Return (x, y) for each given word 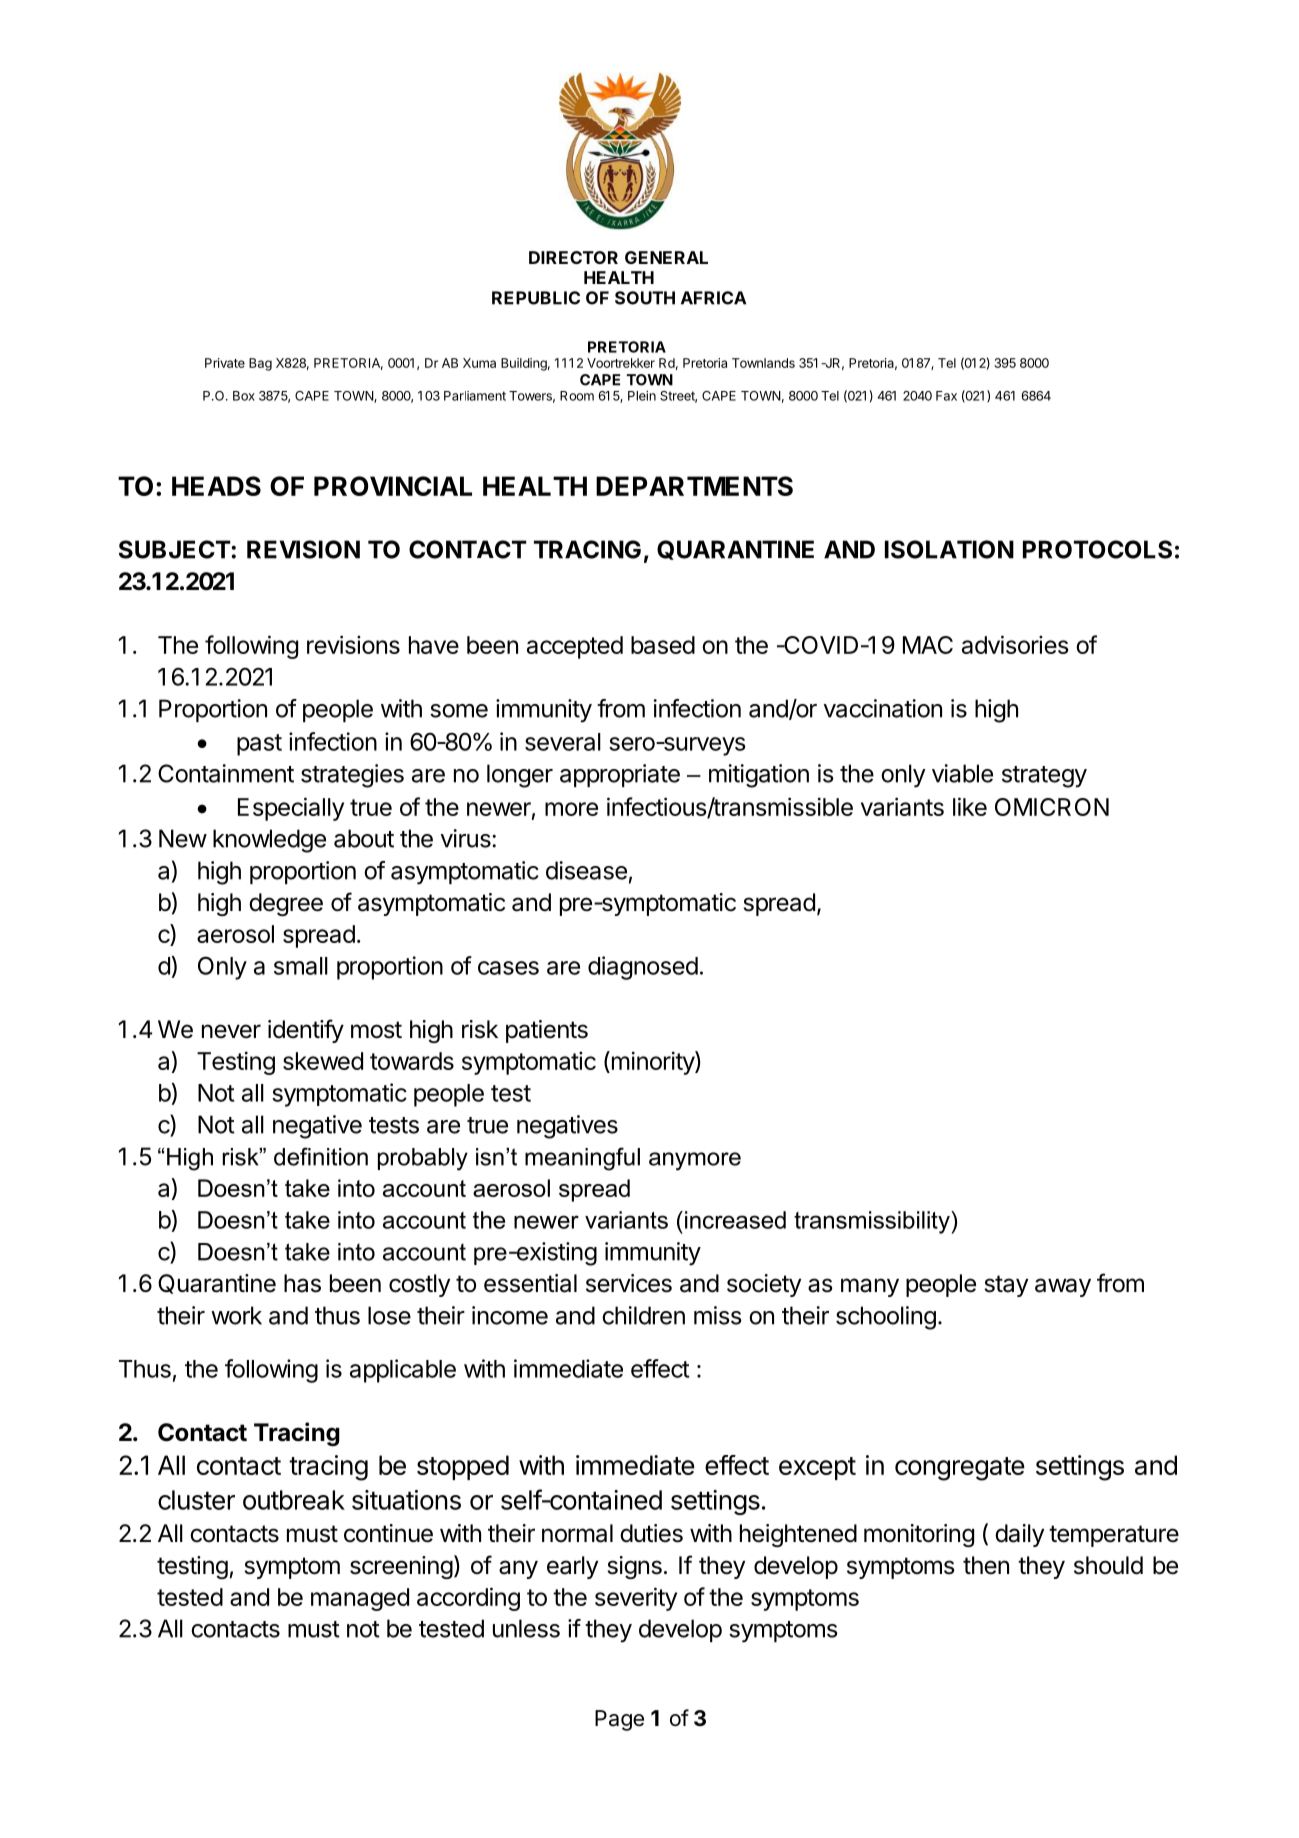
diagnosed (643, 968)
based (663, 645)
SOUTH (645, 298)
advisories (1015, 644)
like (970, 806)
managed (360, 1599)
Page (619, 1720)
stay (1006, 1286)
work (236, 1315)
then (986, 1565)
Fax (946, 396)
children (643, 1315)
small (301, 966)
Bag (260, 364)
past (259, 745)
